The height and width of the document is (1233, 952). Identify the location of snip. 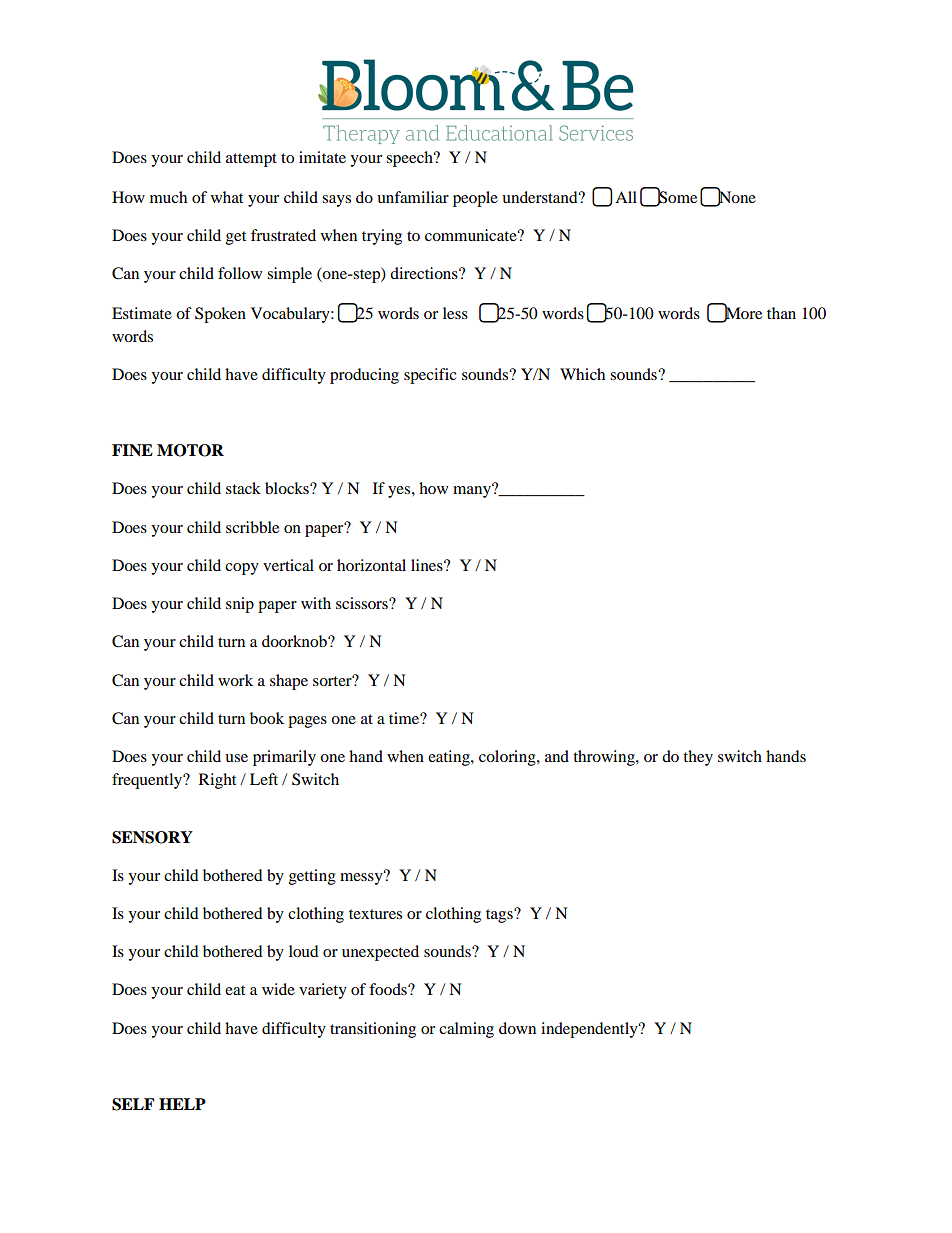
(240, 605).
